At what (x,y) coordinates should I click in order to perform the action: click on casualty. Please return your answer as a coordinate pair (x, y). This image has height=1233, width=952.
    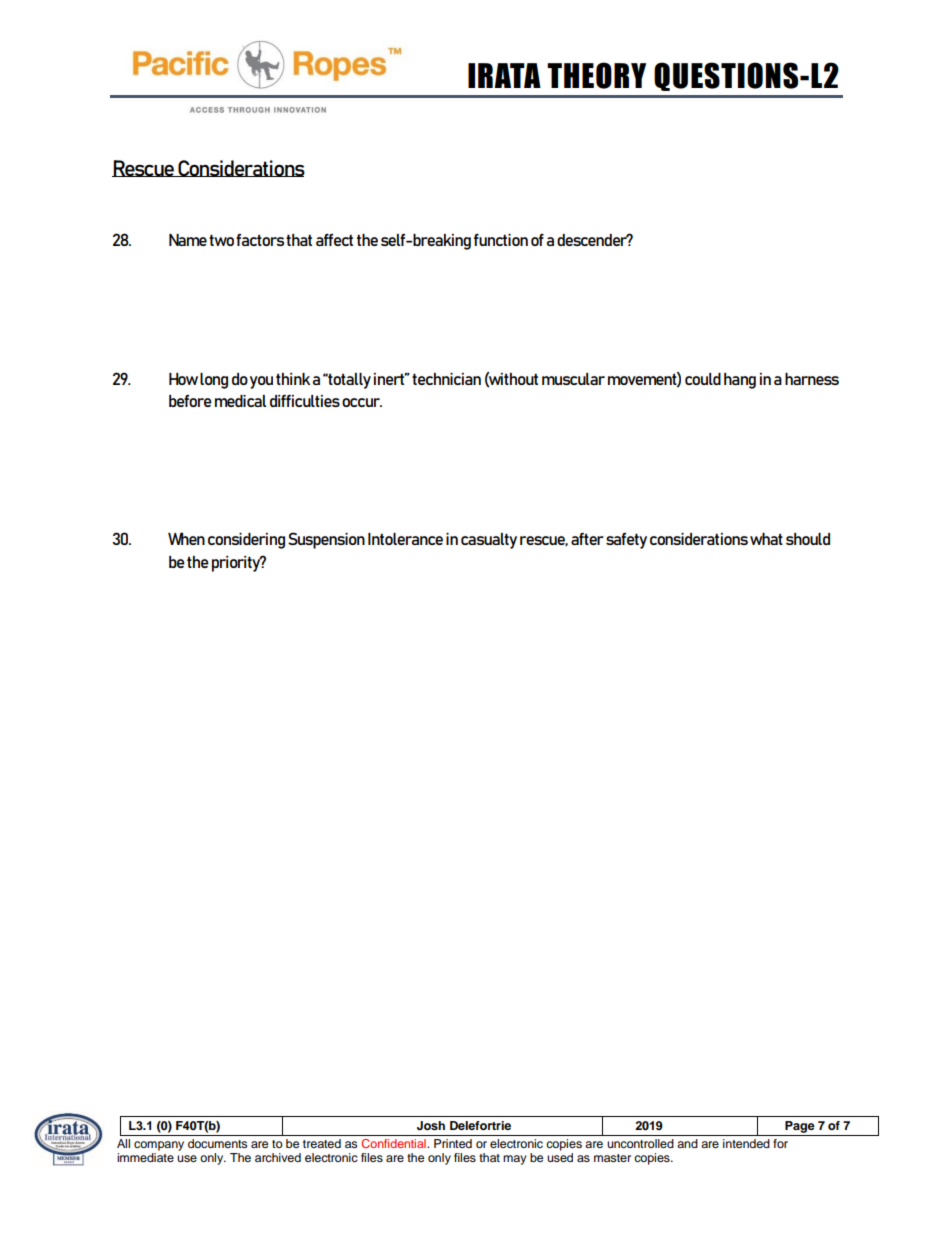
    Looking at the image, I should click on (489, 541).
